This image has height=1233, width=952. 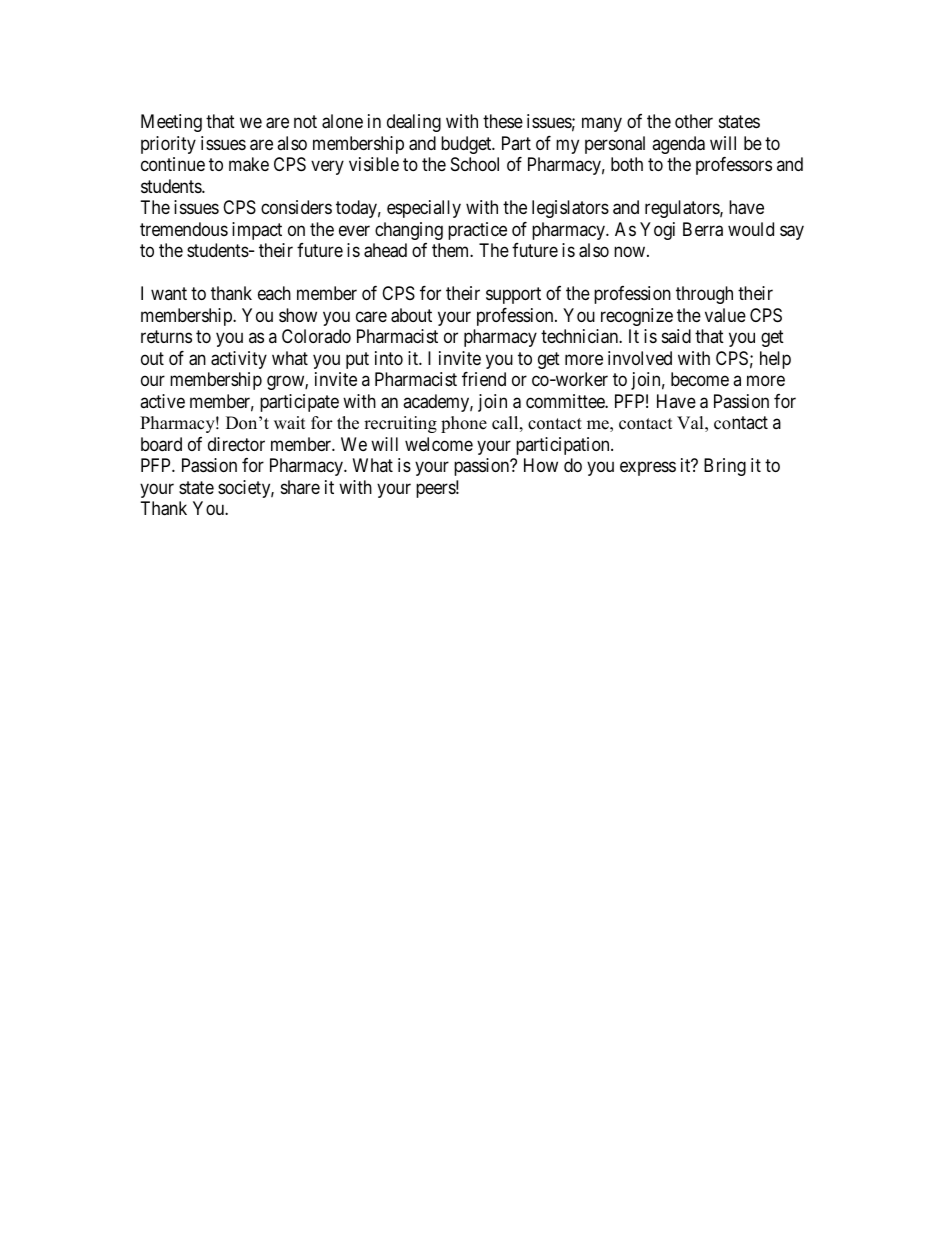 I want to click on Meeting, so click(x=171, y=123).
